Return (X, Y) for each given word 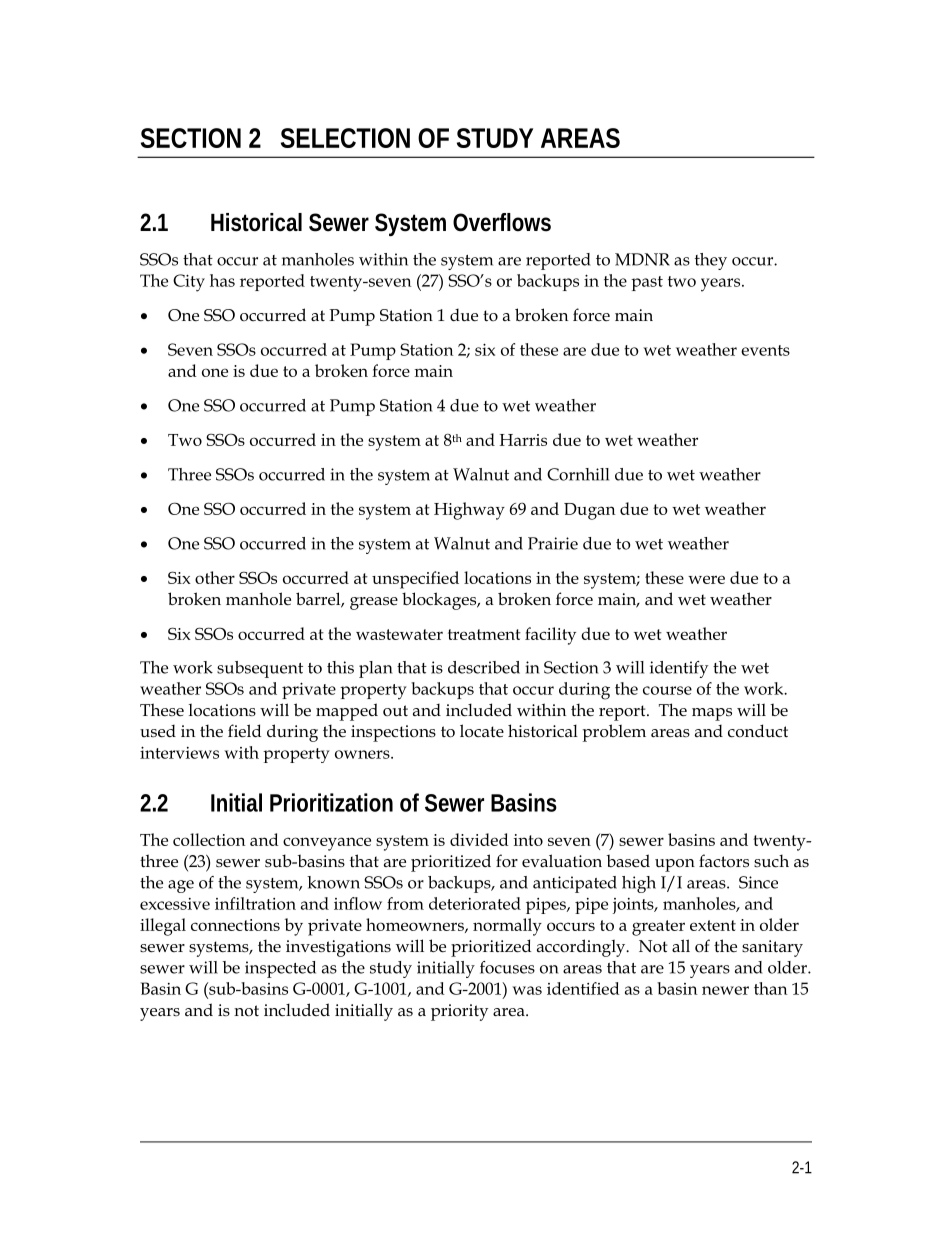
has (222, 280)
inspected (280, 969)
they (711, 261)
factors (724, 861)
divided (479, 839)
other (215, 577)
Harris (523, 440)
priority (459, 1012)
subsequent (260, 669)
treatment (484, 634)
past (647, 283)
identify (679, 669)
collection (209, 839)
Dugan (590, 511)
